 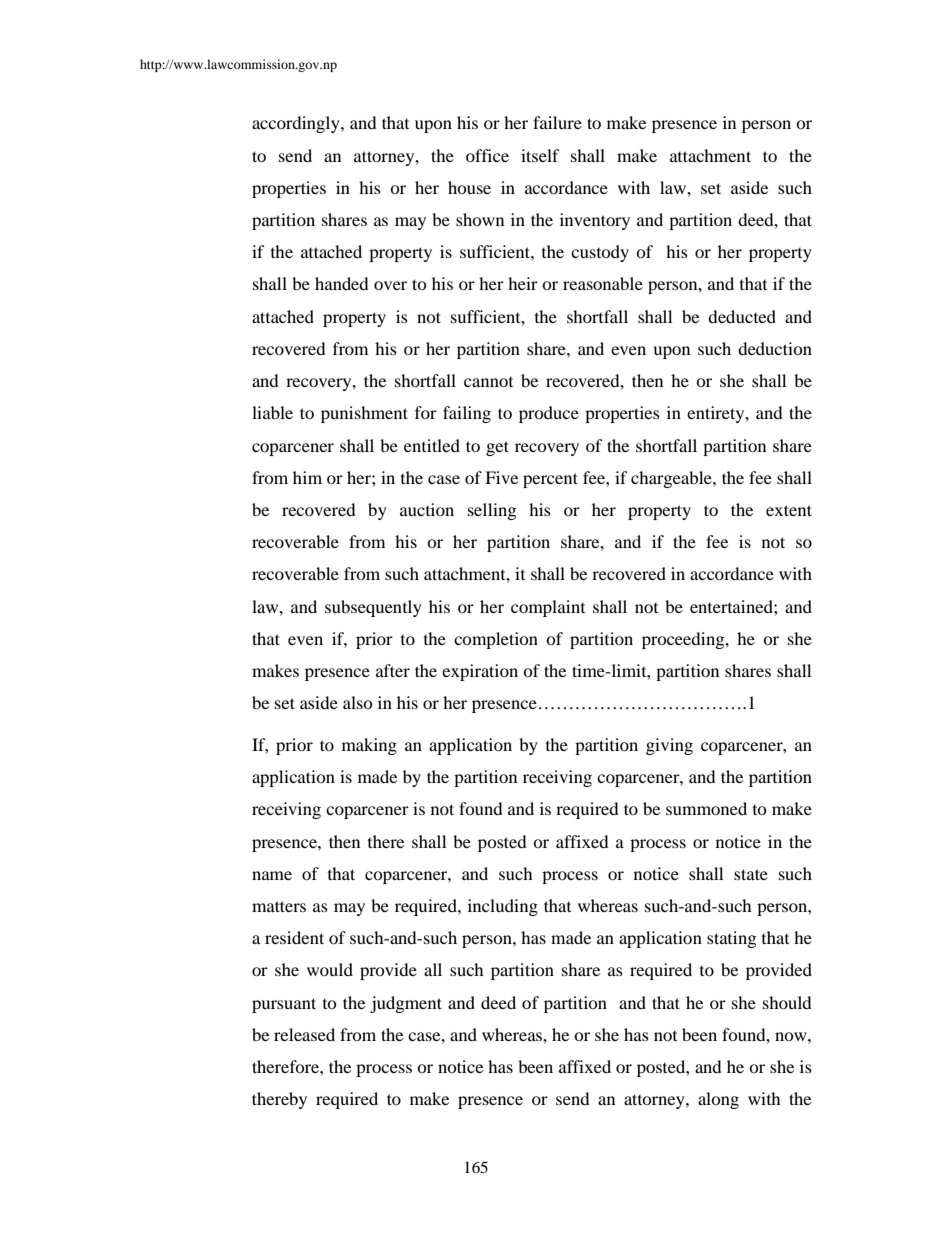 I want to click on extent, so click(x=789, y=510).
